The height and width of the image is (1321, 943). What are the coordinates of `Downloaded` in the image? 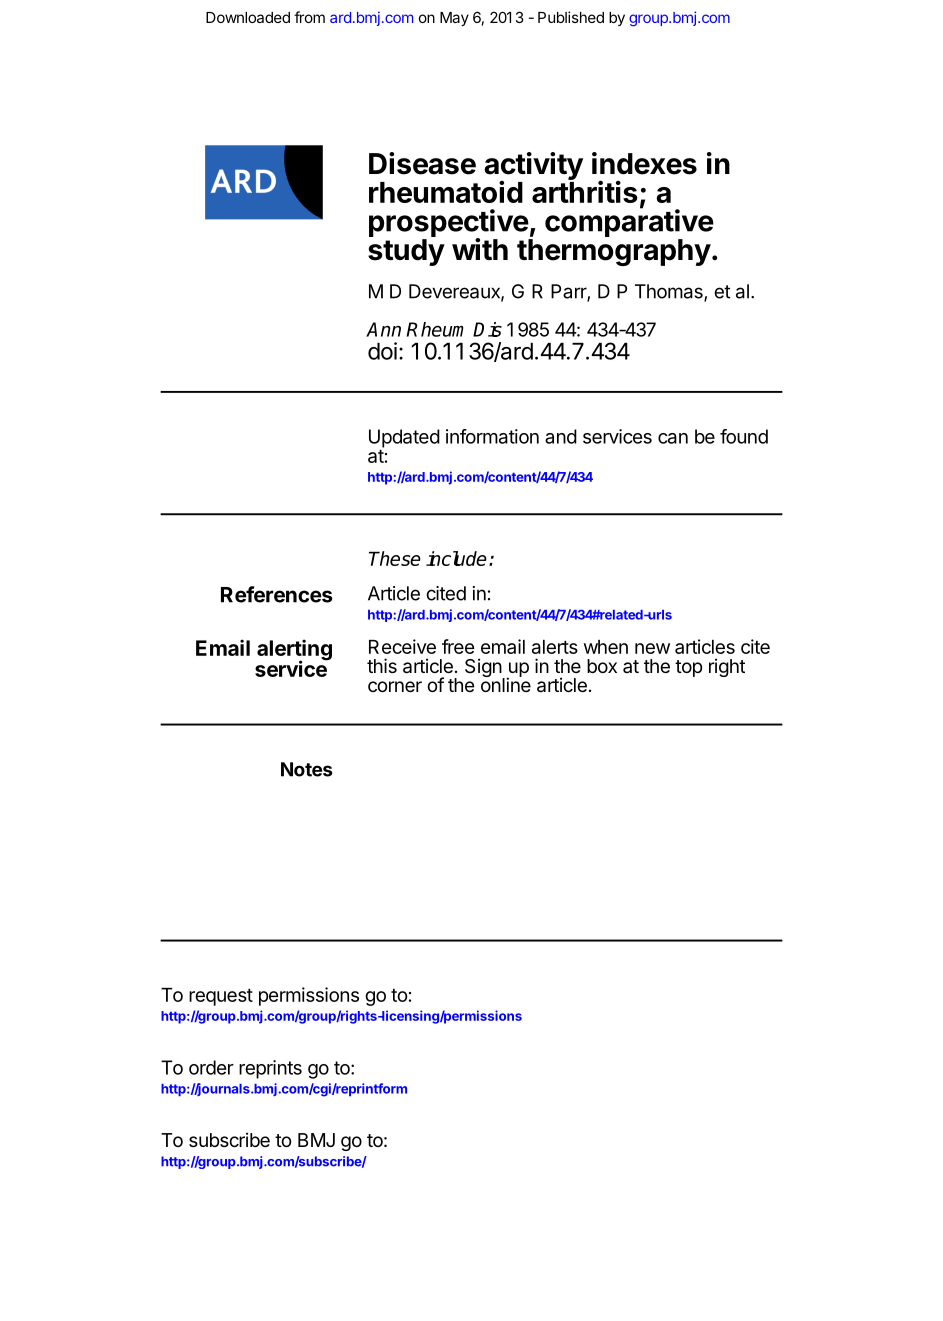 It's located at (248, 17).
